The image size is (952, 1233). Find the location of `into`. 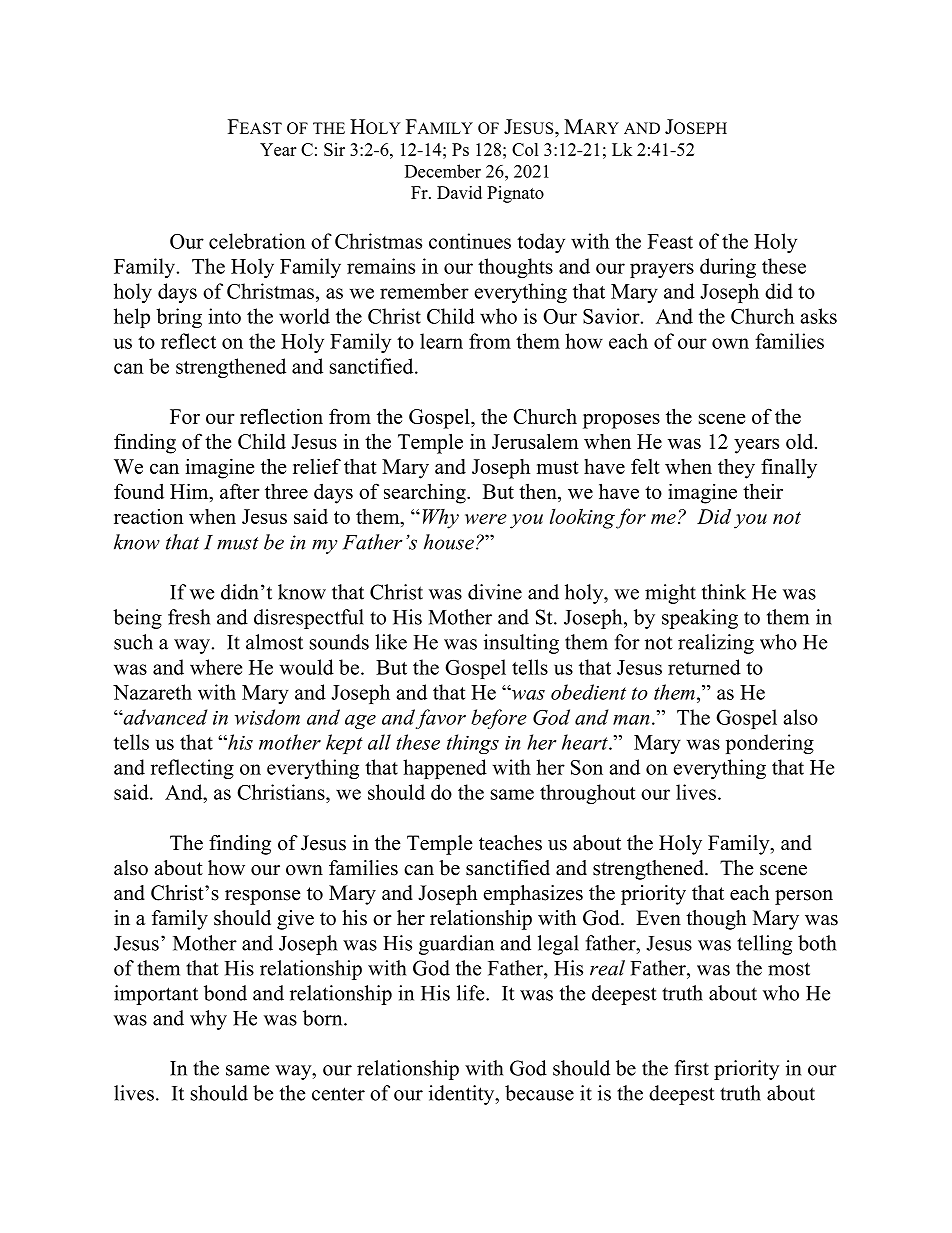

into is located at coordinates (224, 316).
